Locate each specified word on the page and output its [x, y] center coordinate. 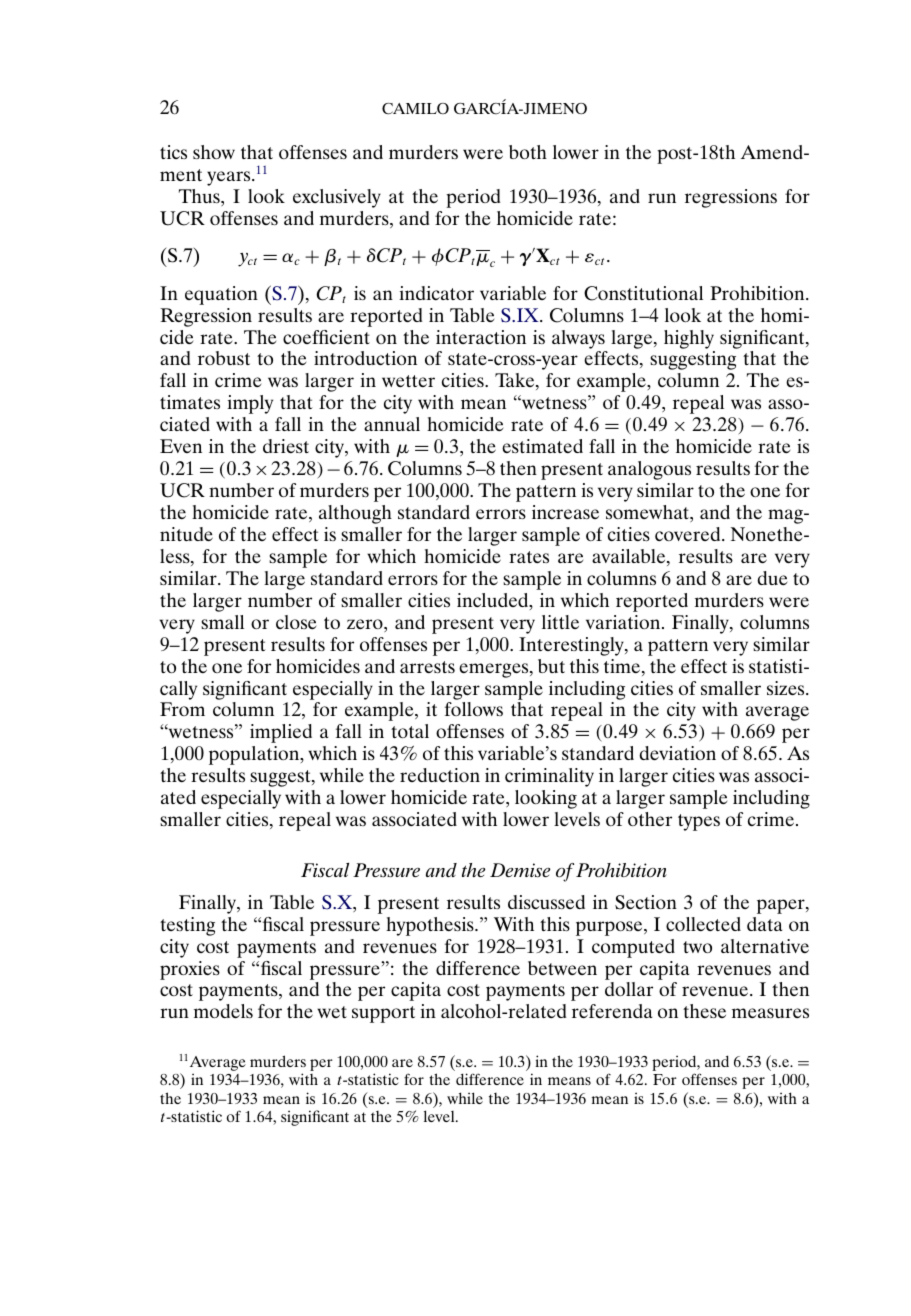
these [704, 1011]
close [296, 622]
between [562, 968]
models [223, 1011]
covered [689, 534]
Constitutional [643, 293]
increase [565, 512]
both [528, 152]
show [214, 152]
